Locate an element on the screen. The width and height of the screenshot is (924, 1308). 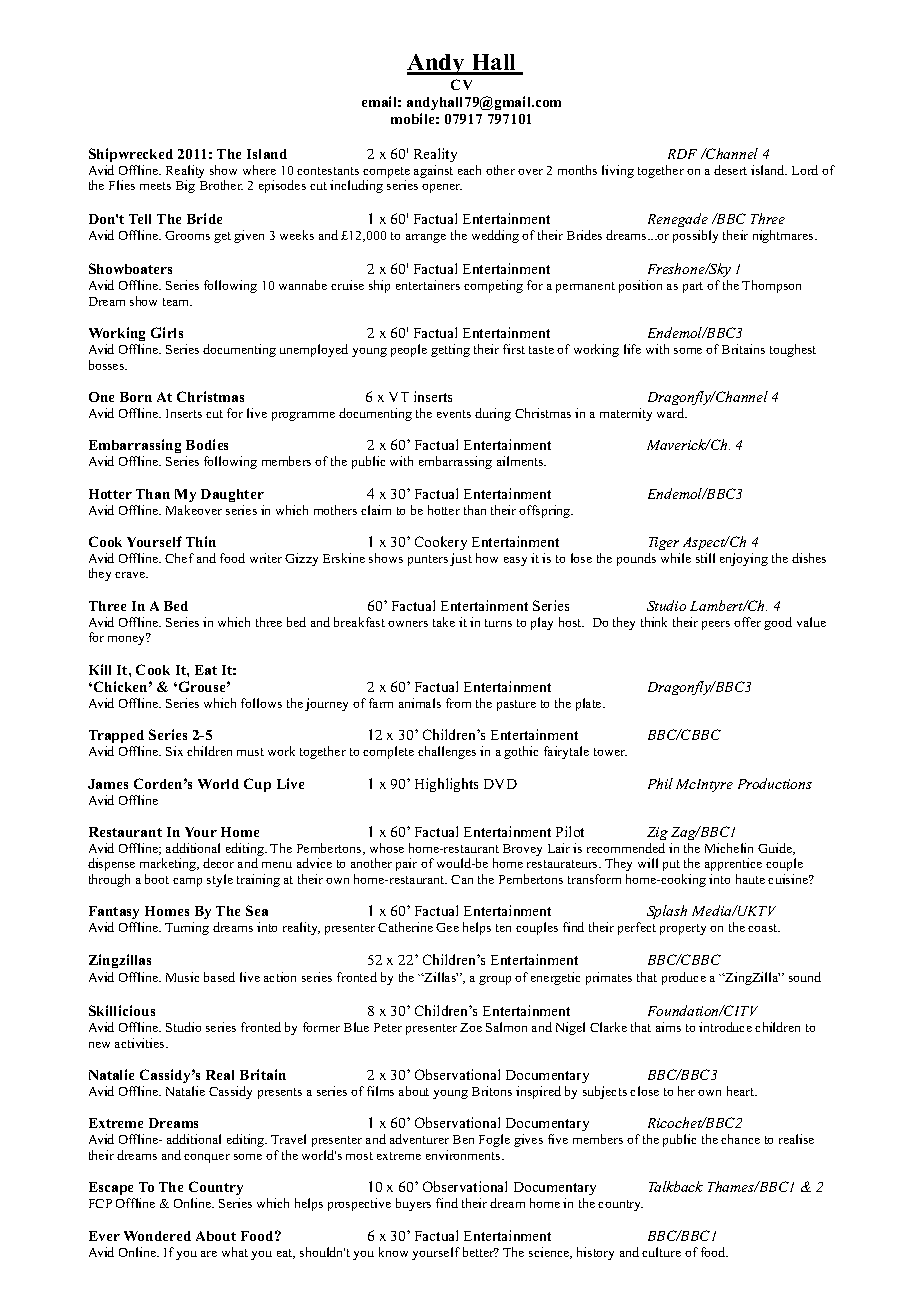
buyers is located at coordinates (413, 1204).
